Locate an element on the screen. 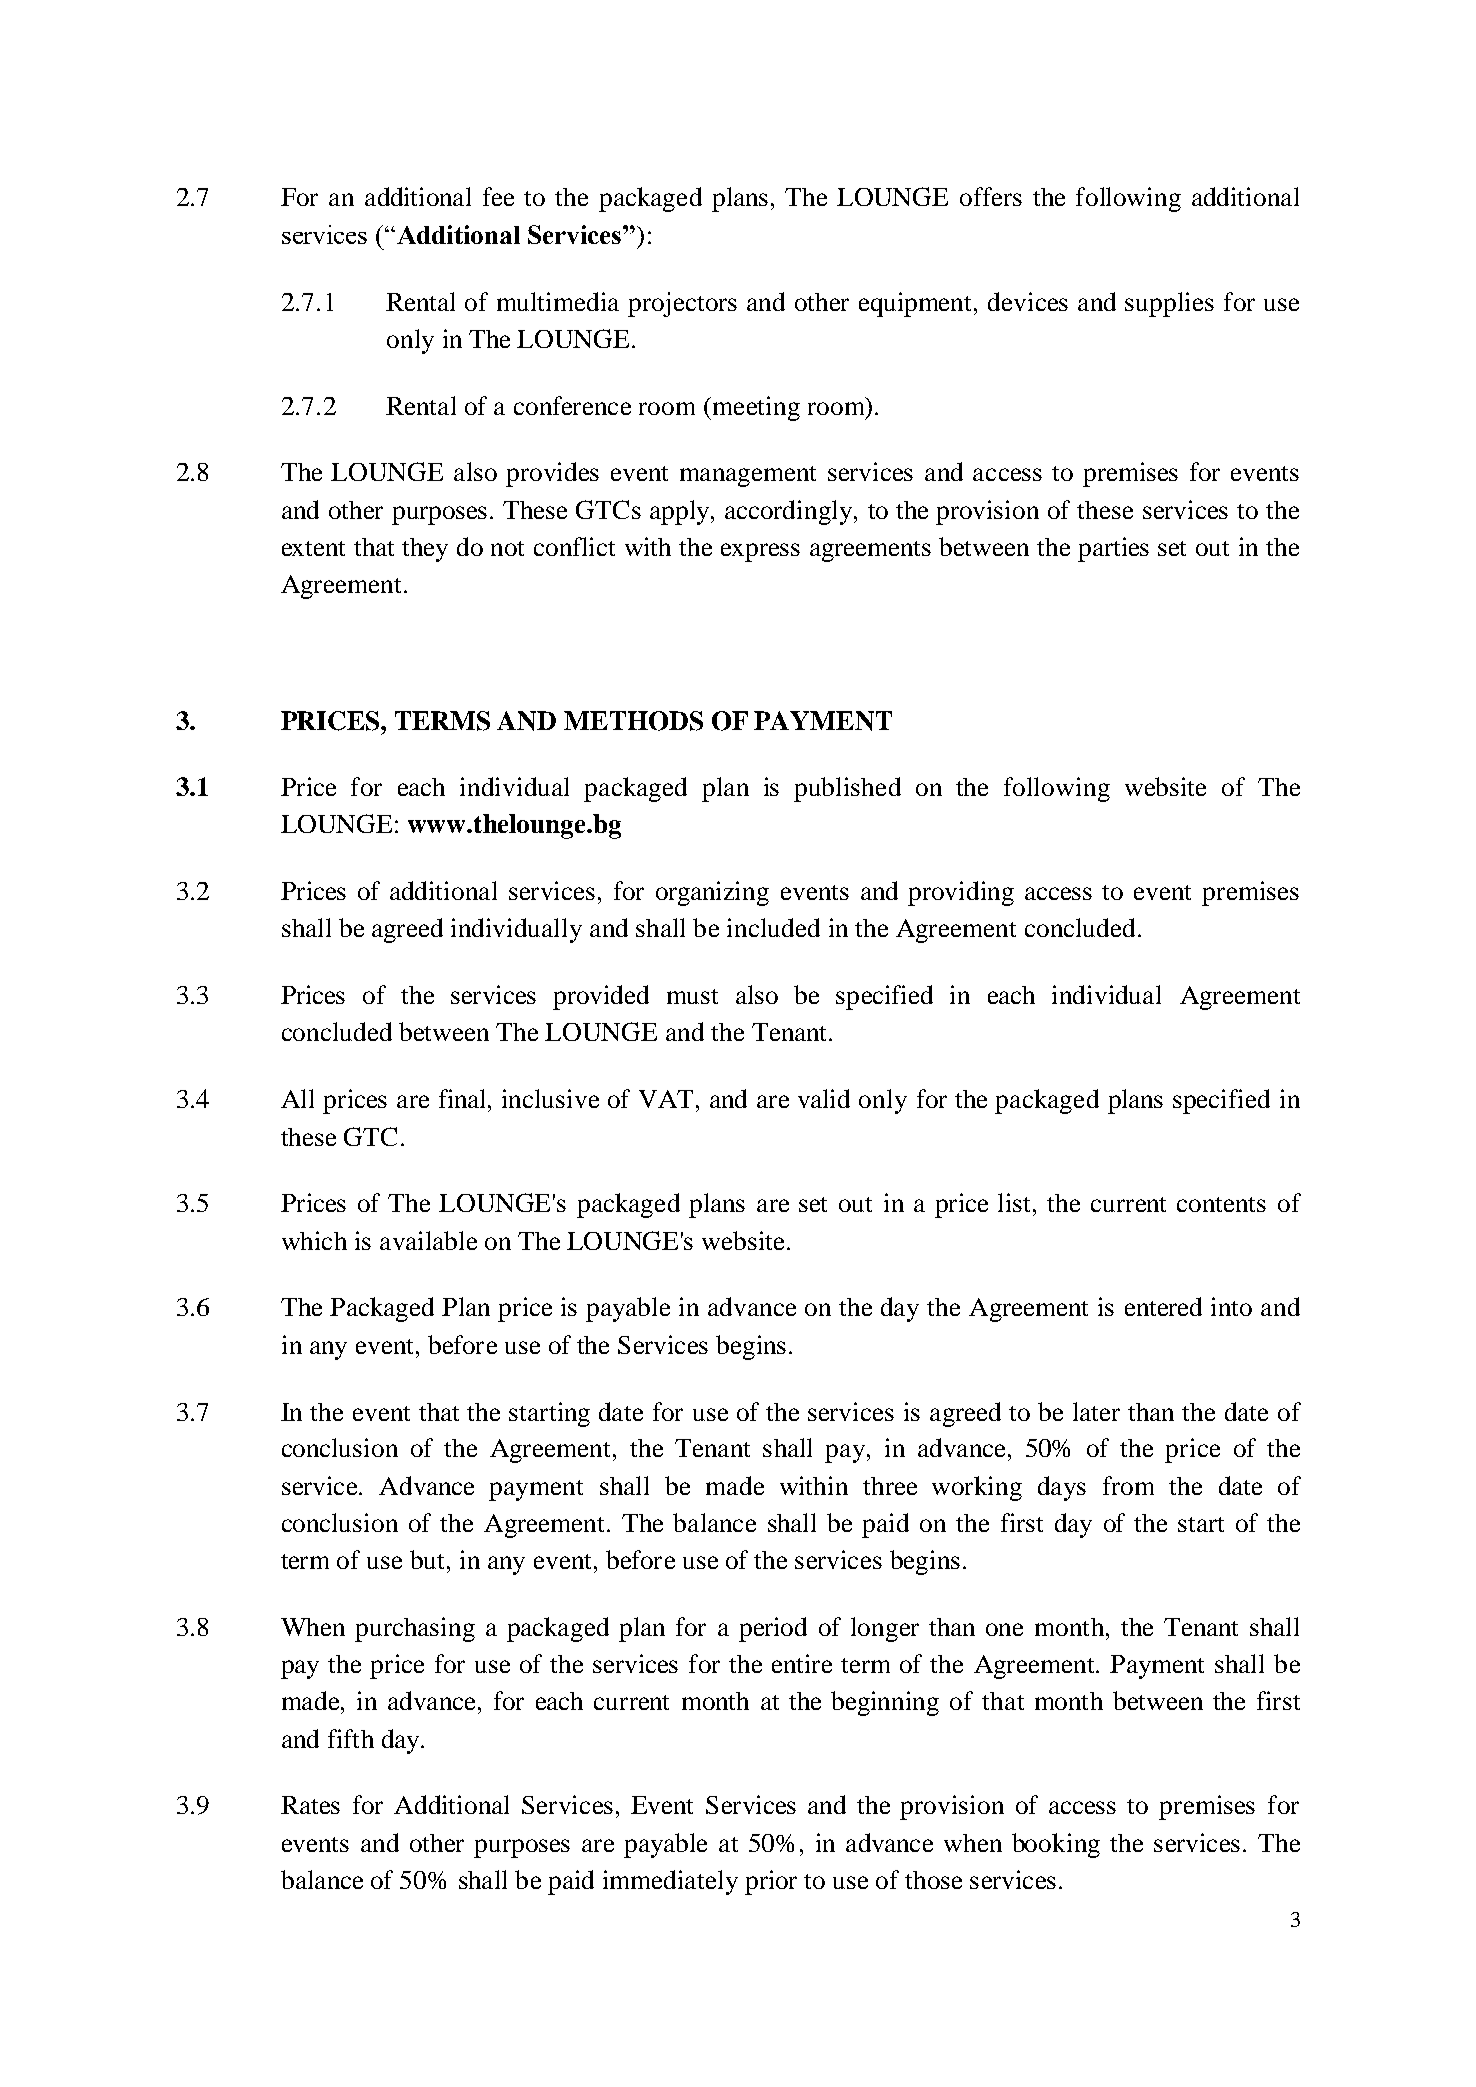  valid is located at coordinates (824, 1098).
